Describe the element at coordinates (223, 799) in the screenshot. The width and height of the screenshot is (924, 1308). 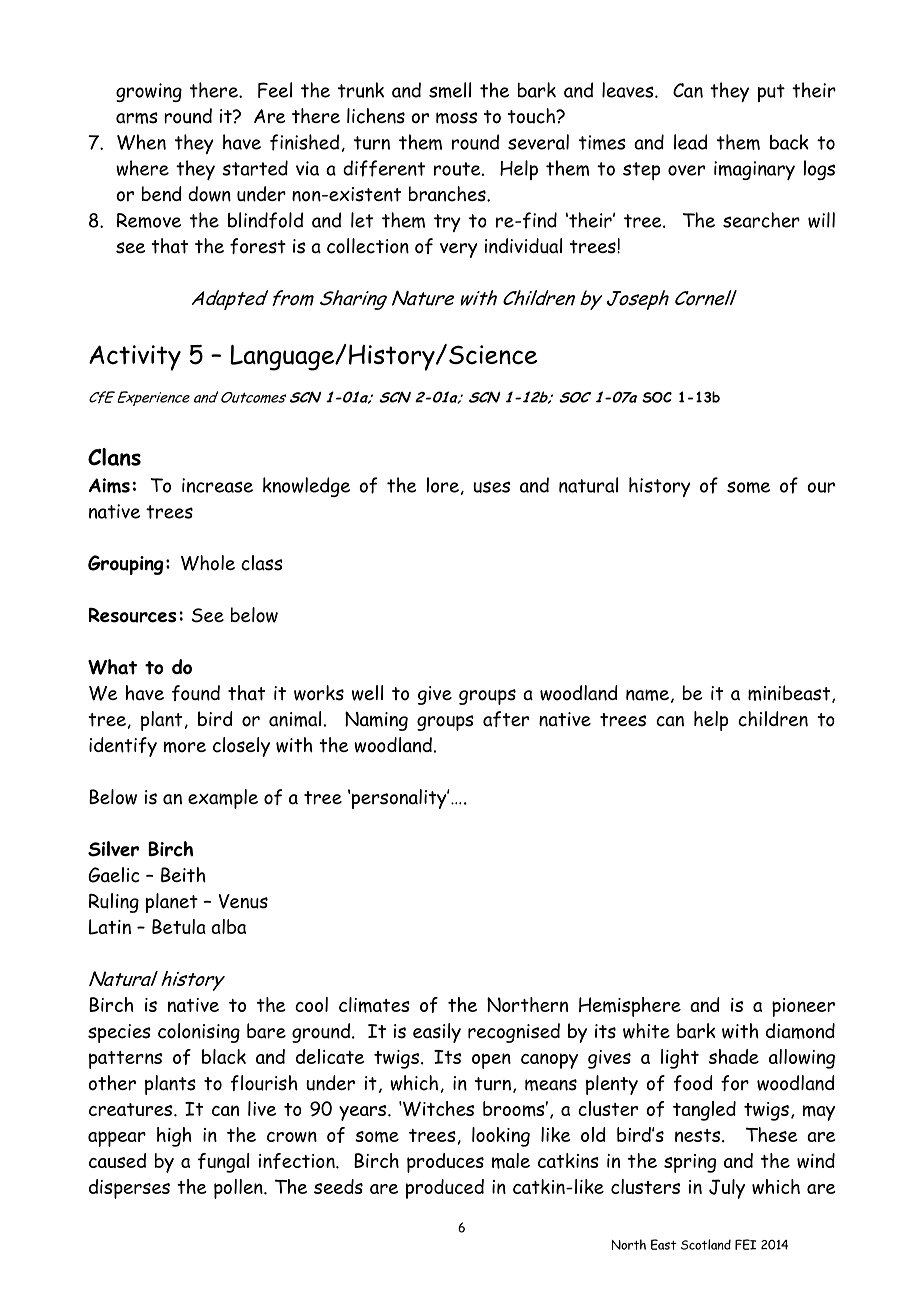
I see `example` at that location.
